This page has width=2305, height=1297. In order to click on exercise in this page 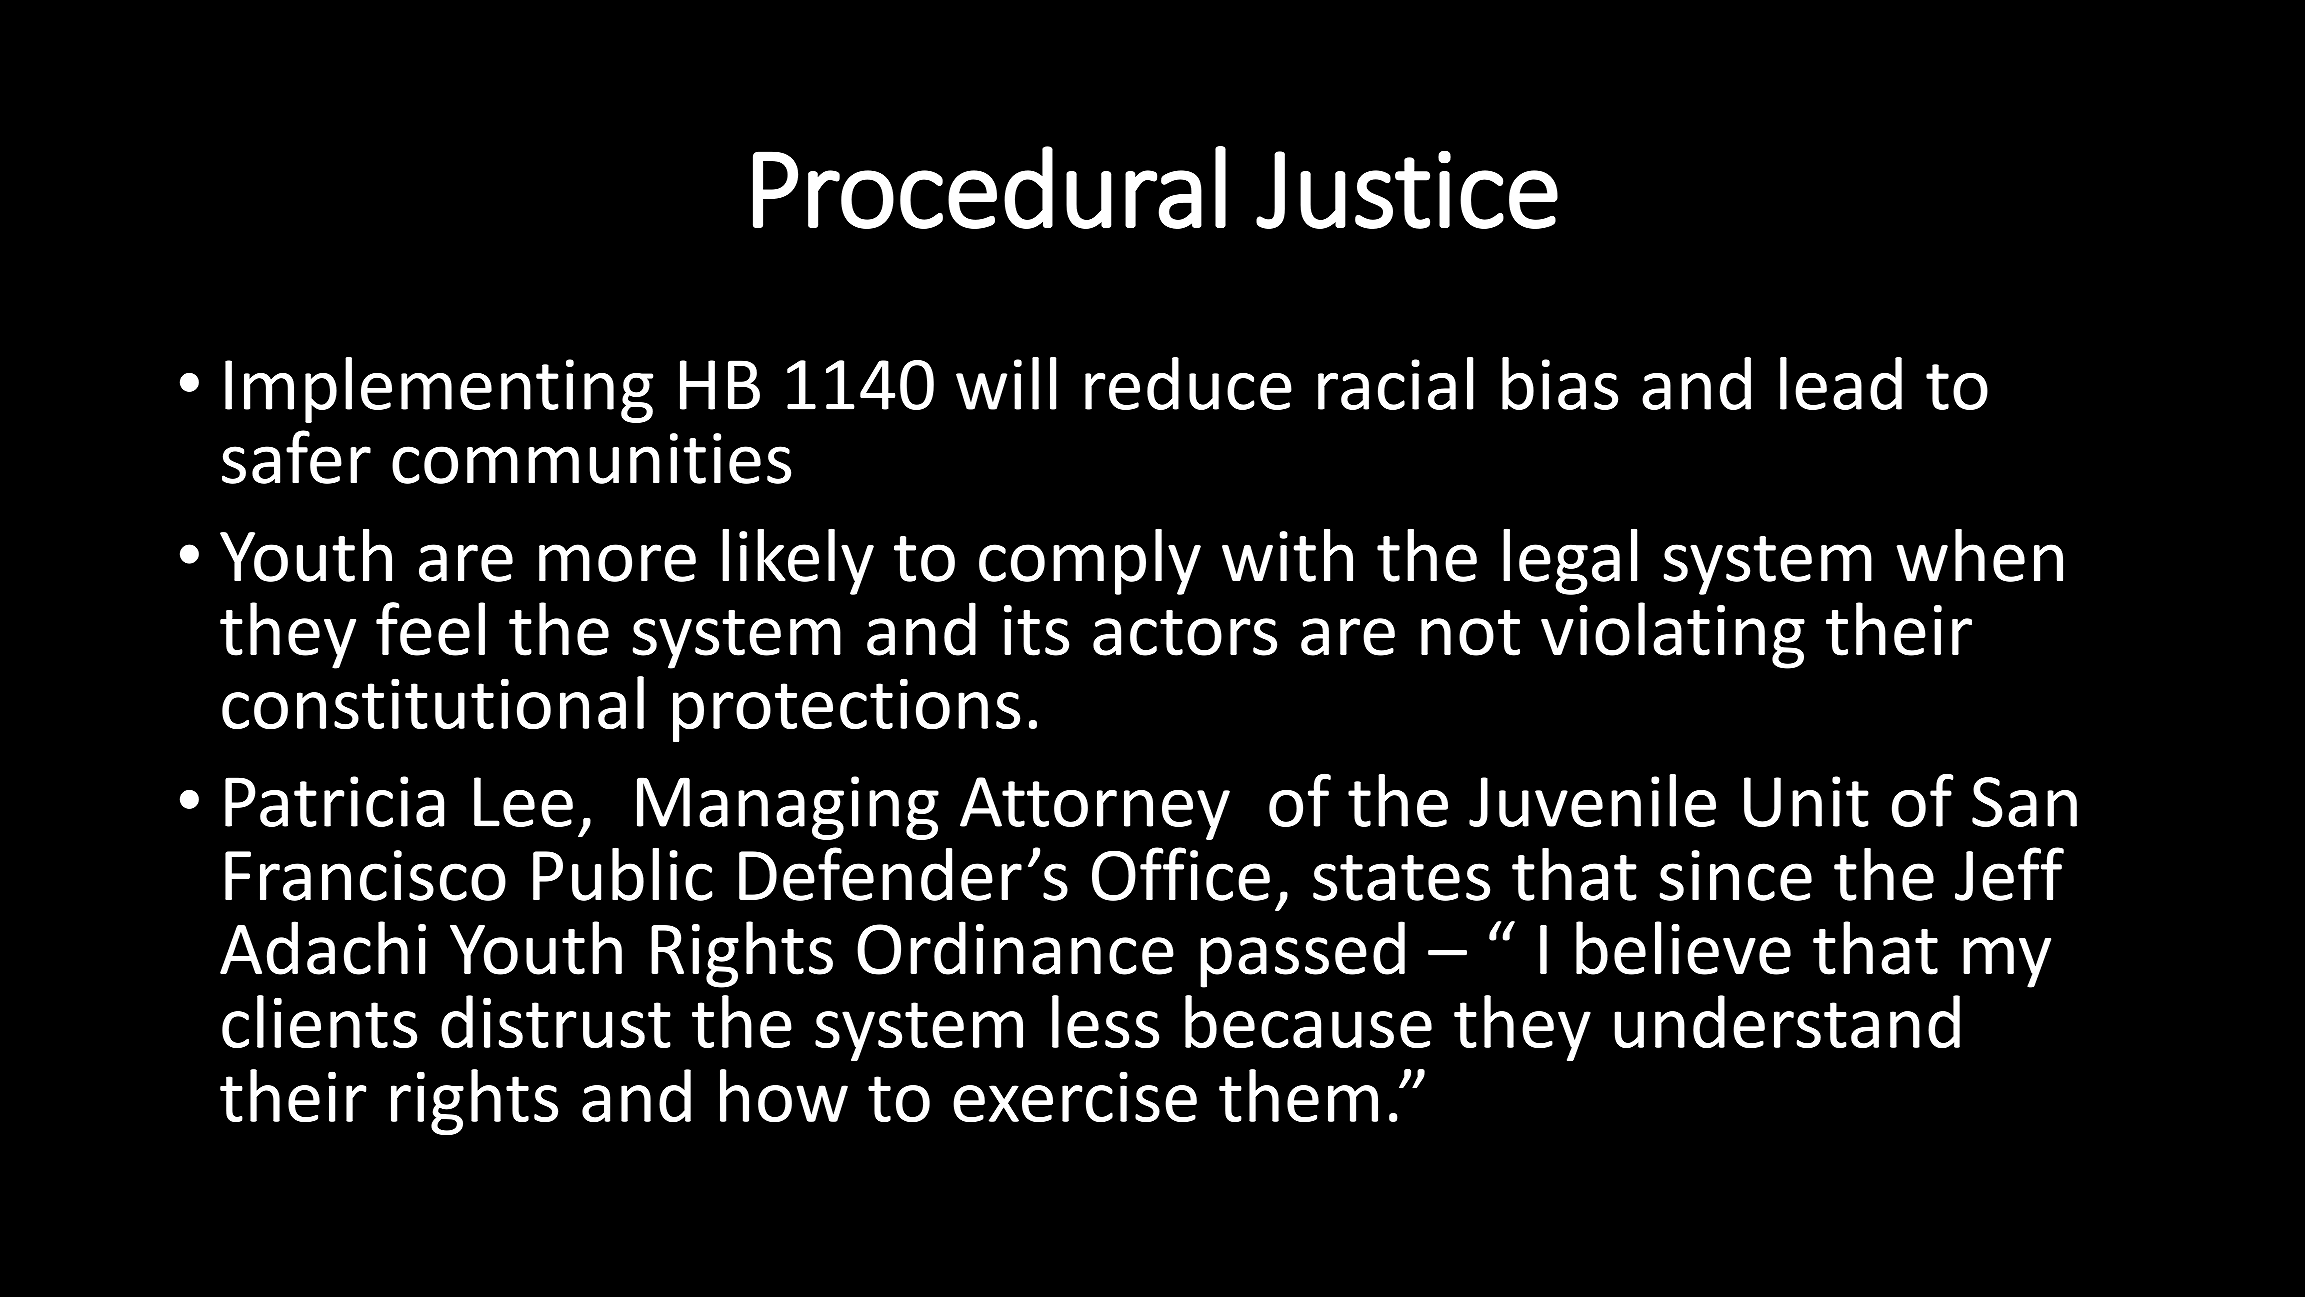, I will do `click(1075, 1097)`.
